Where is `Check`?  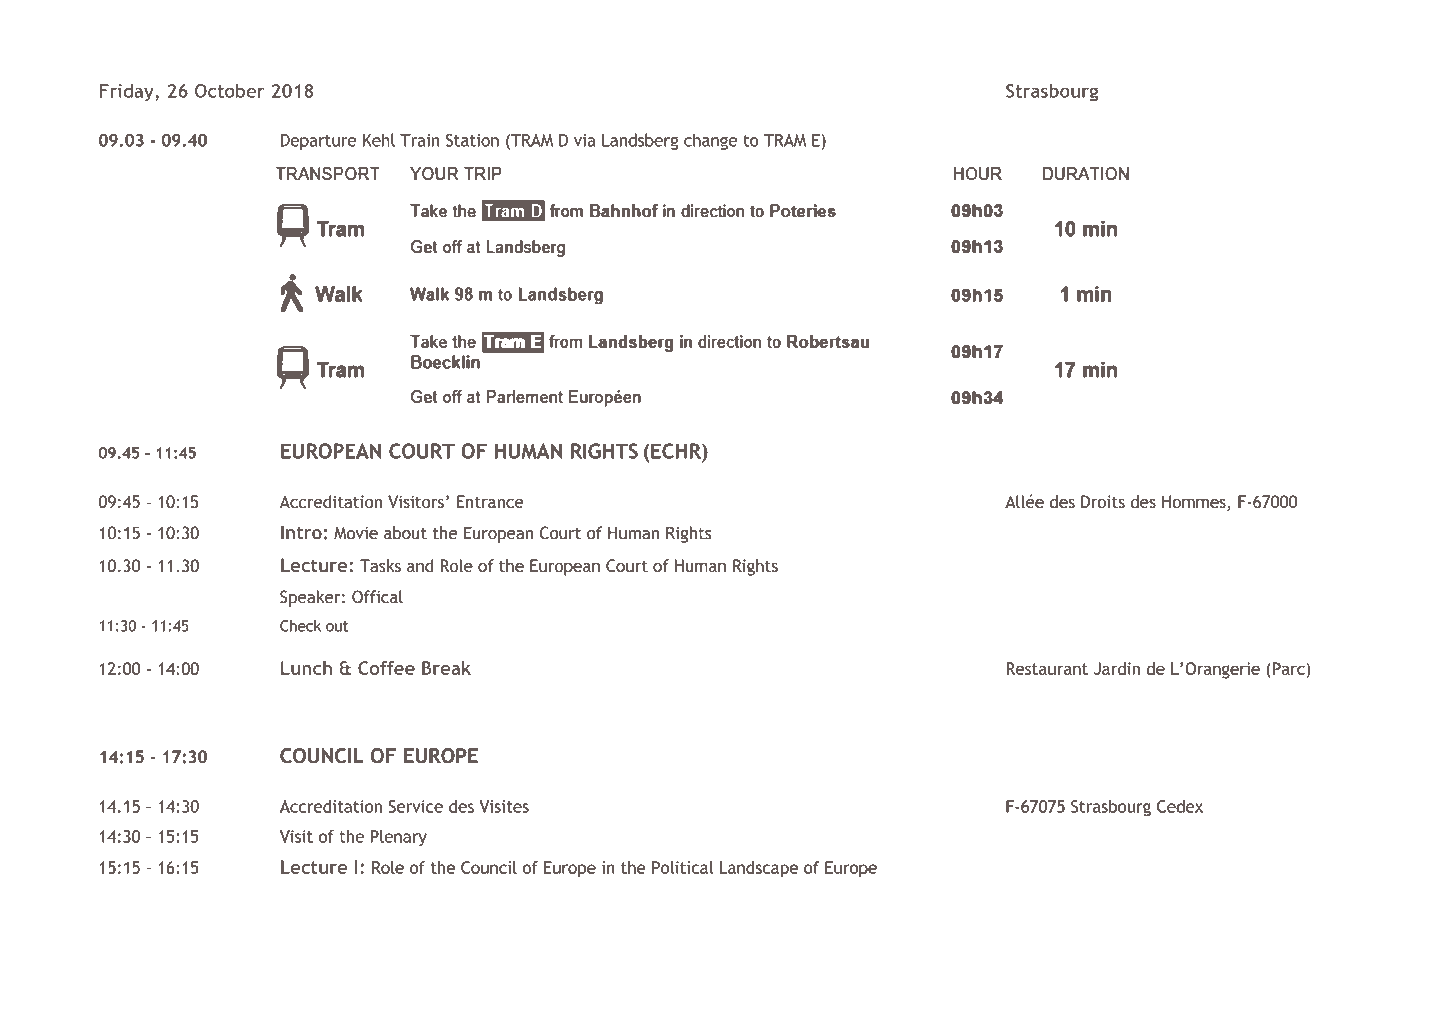
Check is located at coordinates (300, 626).
